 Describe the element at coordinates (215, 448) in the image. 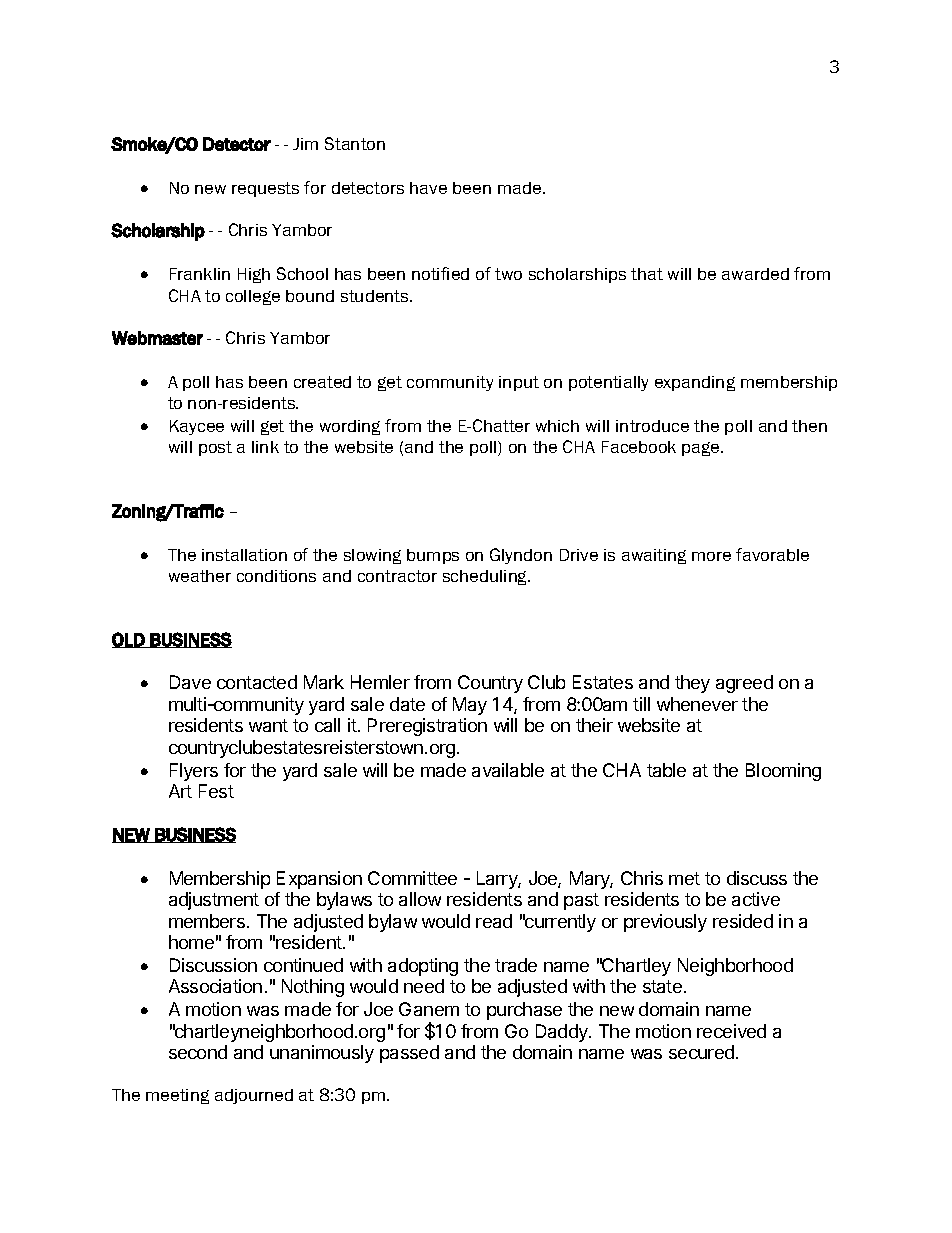

I see `post` at that location.
